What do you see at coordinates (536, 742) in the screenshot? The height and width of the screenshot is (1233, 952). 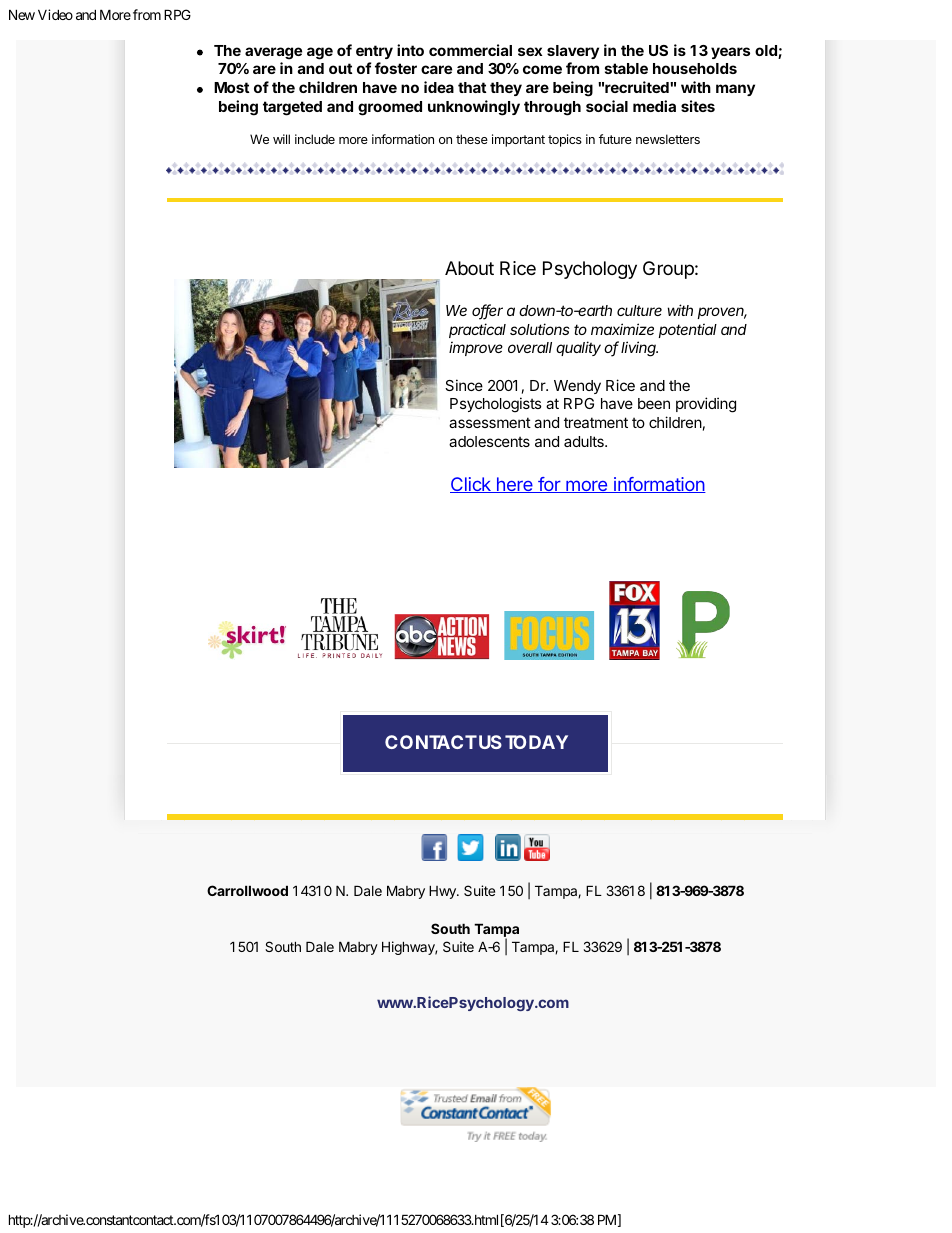 I see `TODAY` at bounding box center [536, 742].
